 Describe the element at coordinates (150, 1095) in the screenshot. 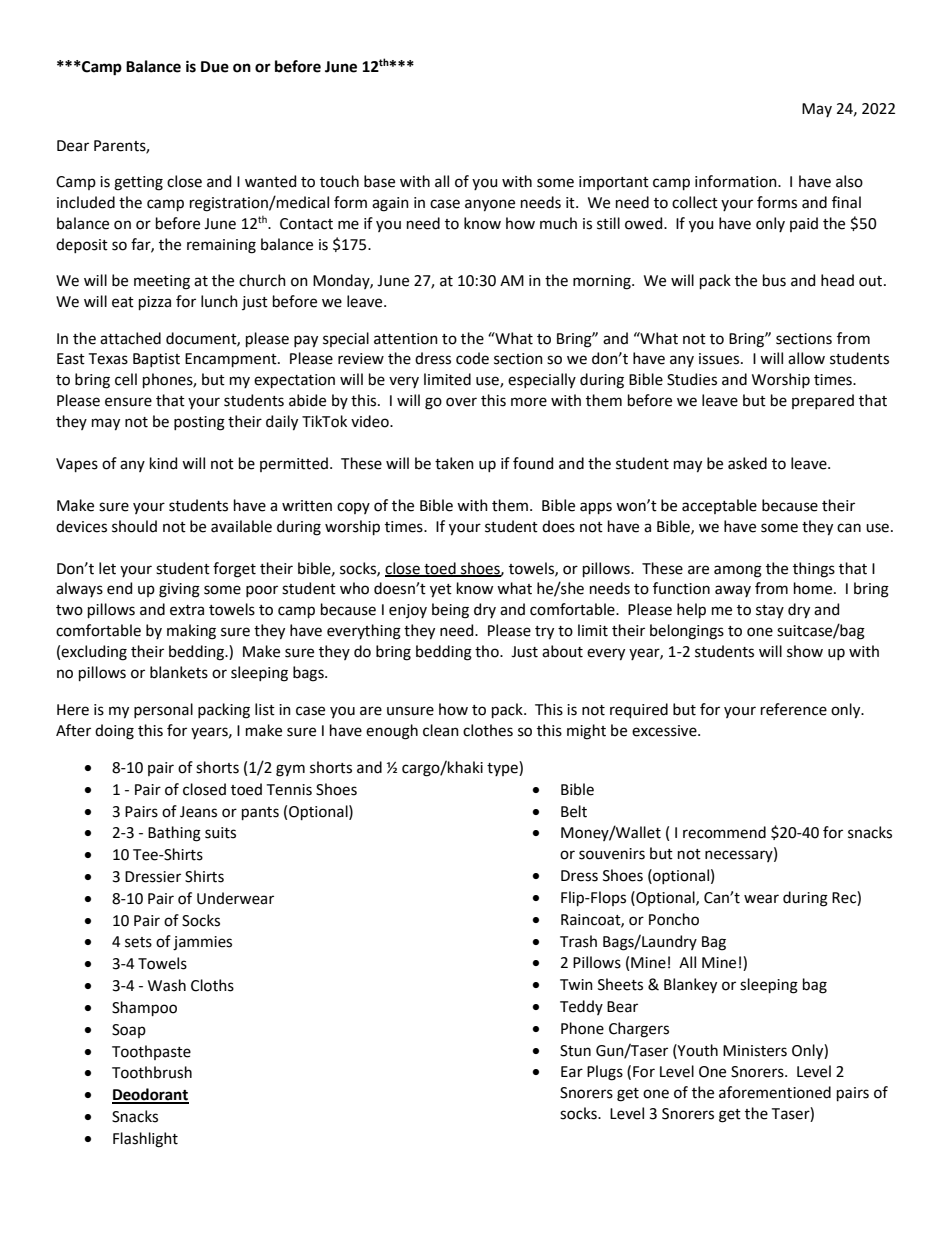

I see `Deodorant` at that location.
